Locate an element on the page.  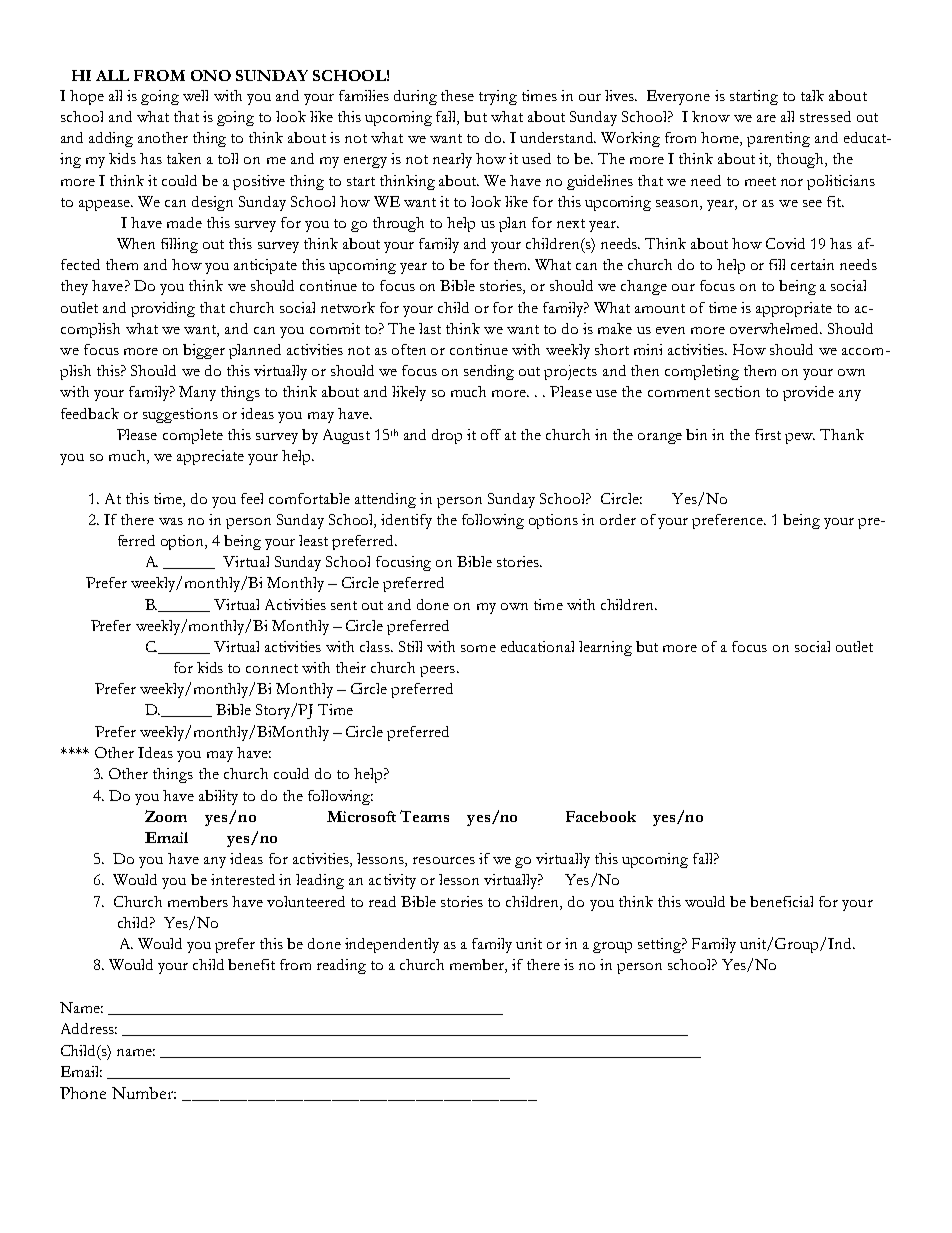
suggestions is located at coordinates (180, 415).
